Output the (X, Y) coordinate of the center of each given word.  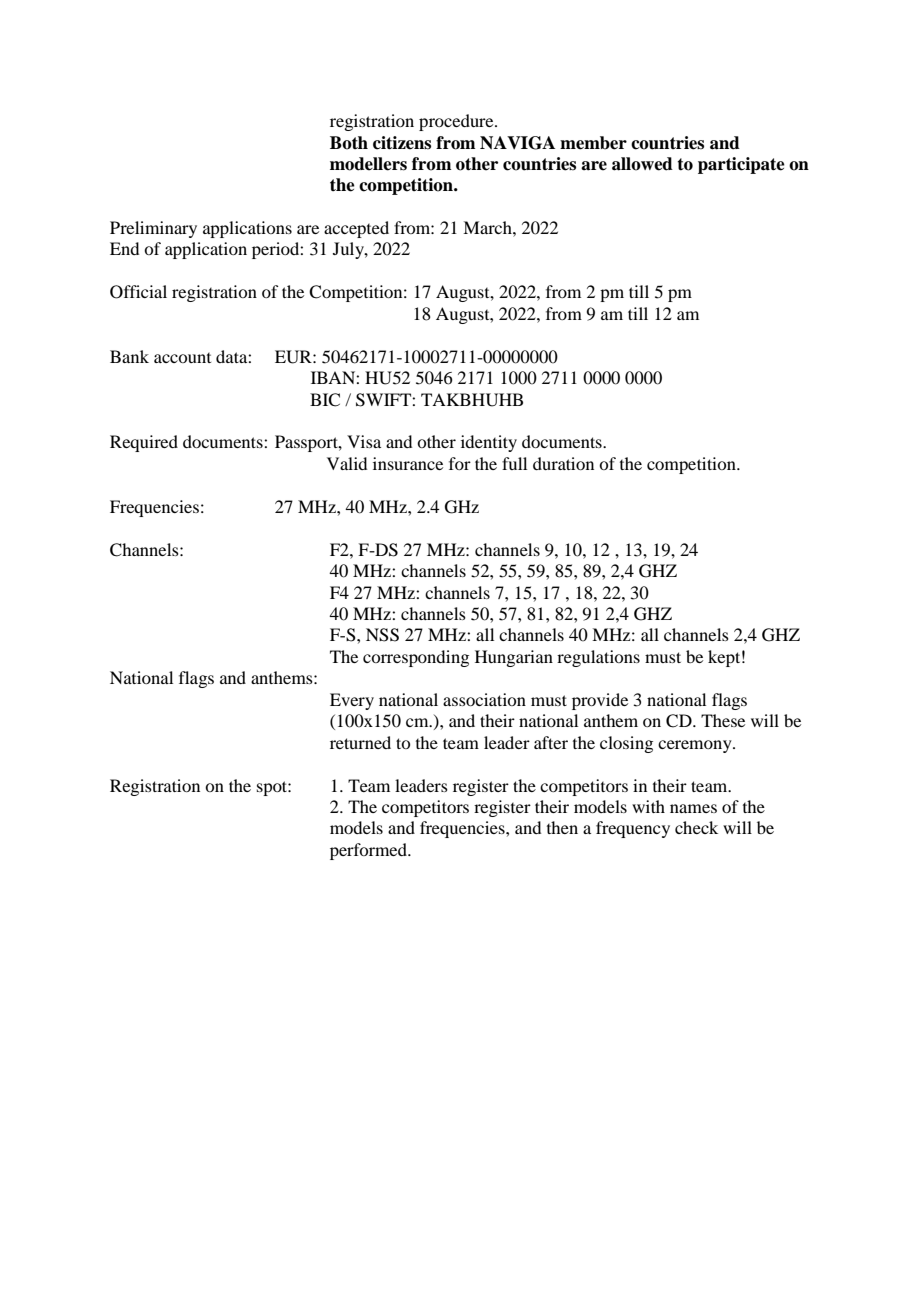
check (696, 827)
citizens (402, 143)
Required (144, 443)
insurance (408, 463)
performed (369, 851)
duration (563, 463)
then (562, 827)
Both (349, 143)
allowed (642, 164)
